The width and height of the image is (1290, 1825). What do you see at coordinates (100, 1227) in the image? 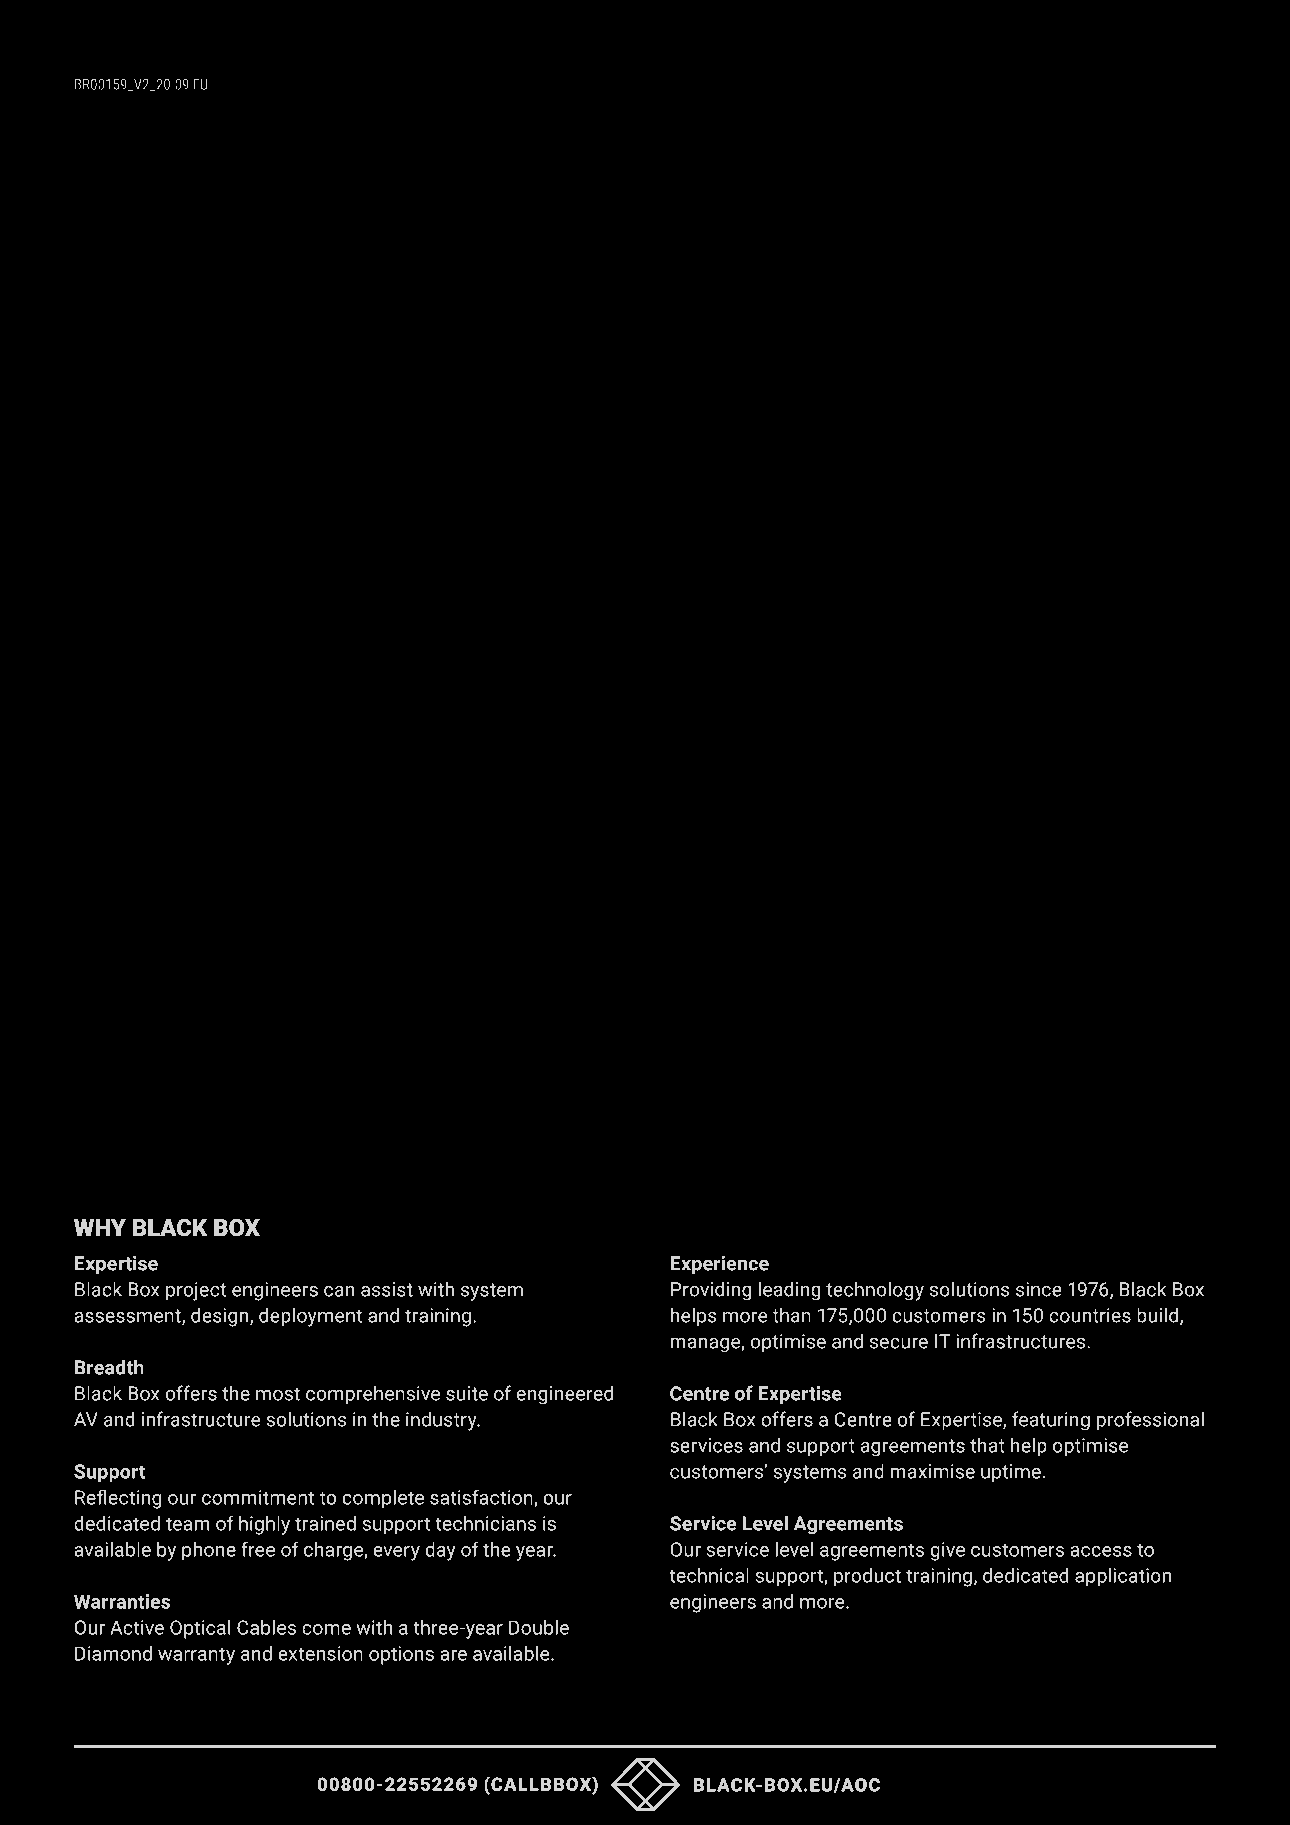
I see `WHY` at bounding box center [100, 1227].
